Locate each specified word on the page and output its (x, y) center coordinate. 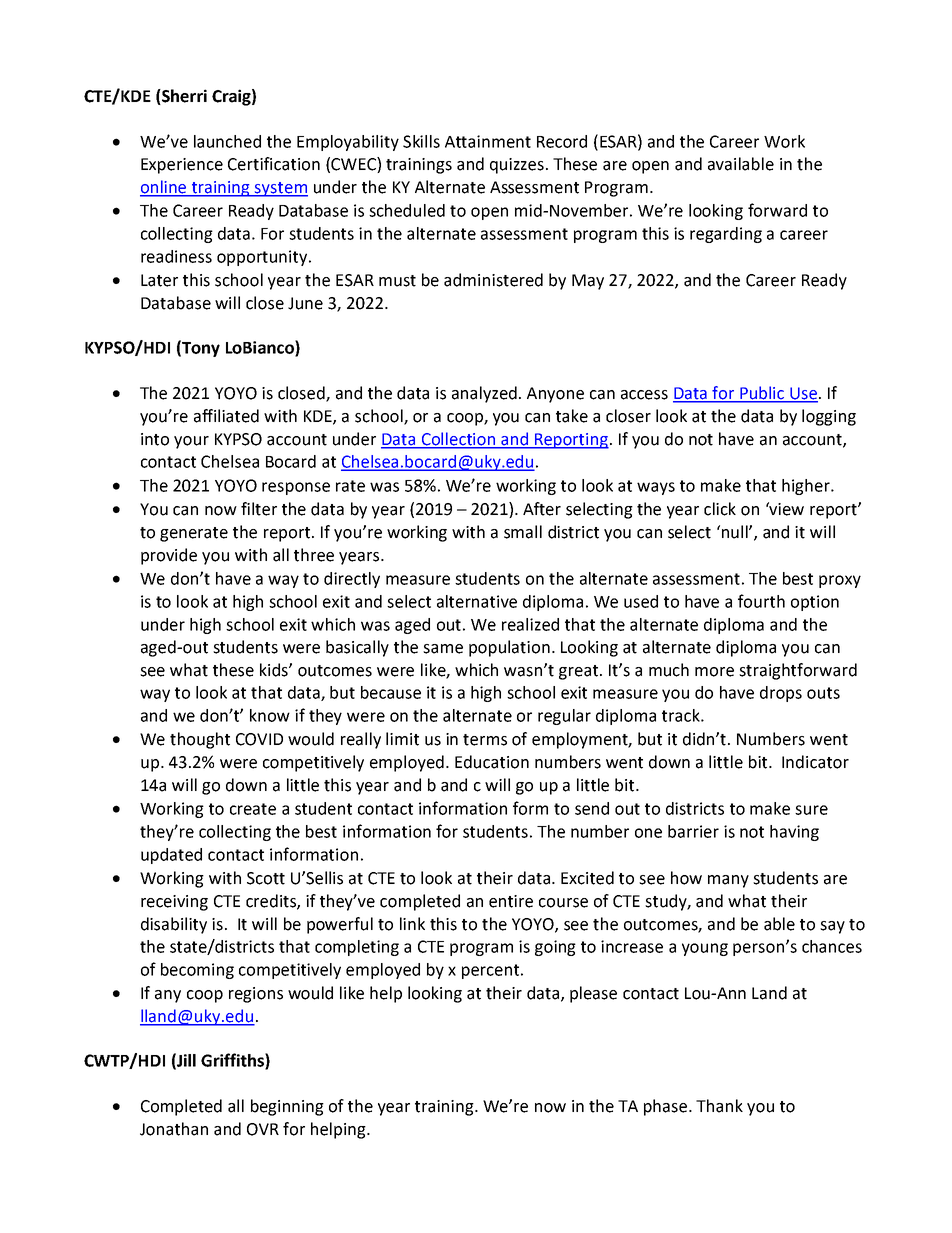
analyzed (484, 394)
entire (511, 901)
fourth (761, 601)
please (593, 994)
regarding (726, 235)
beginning (287, 1107)
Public (762, 394)
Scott (266, 878)
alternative (477, 601)
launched (227, 141)
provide (169, 556)
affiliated (226, 416)
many (728, 881)
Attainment (488, 141)
